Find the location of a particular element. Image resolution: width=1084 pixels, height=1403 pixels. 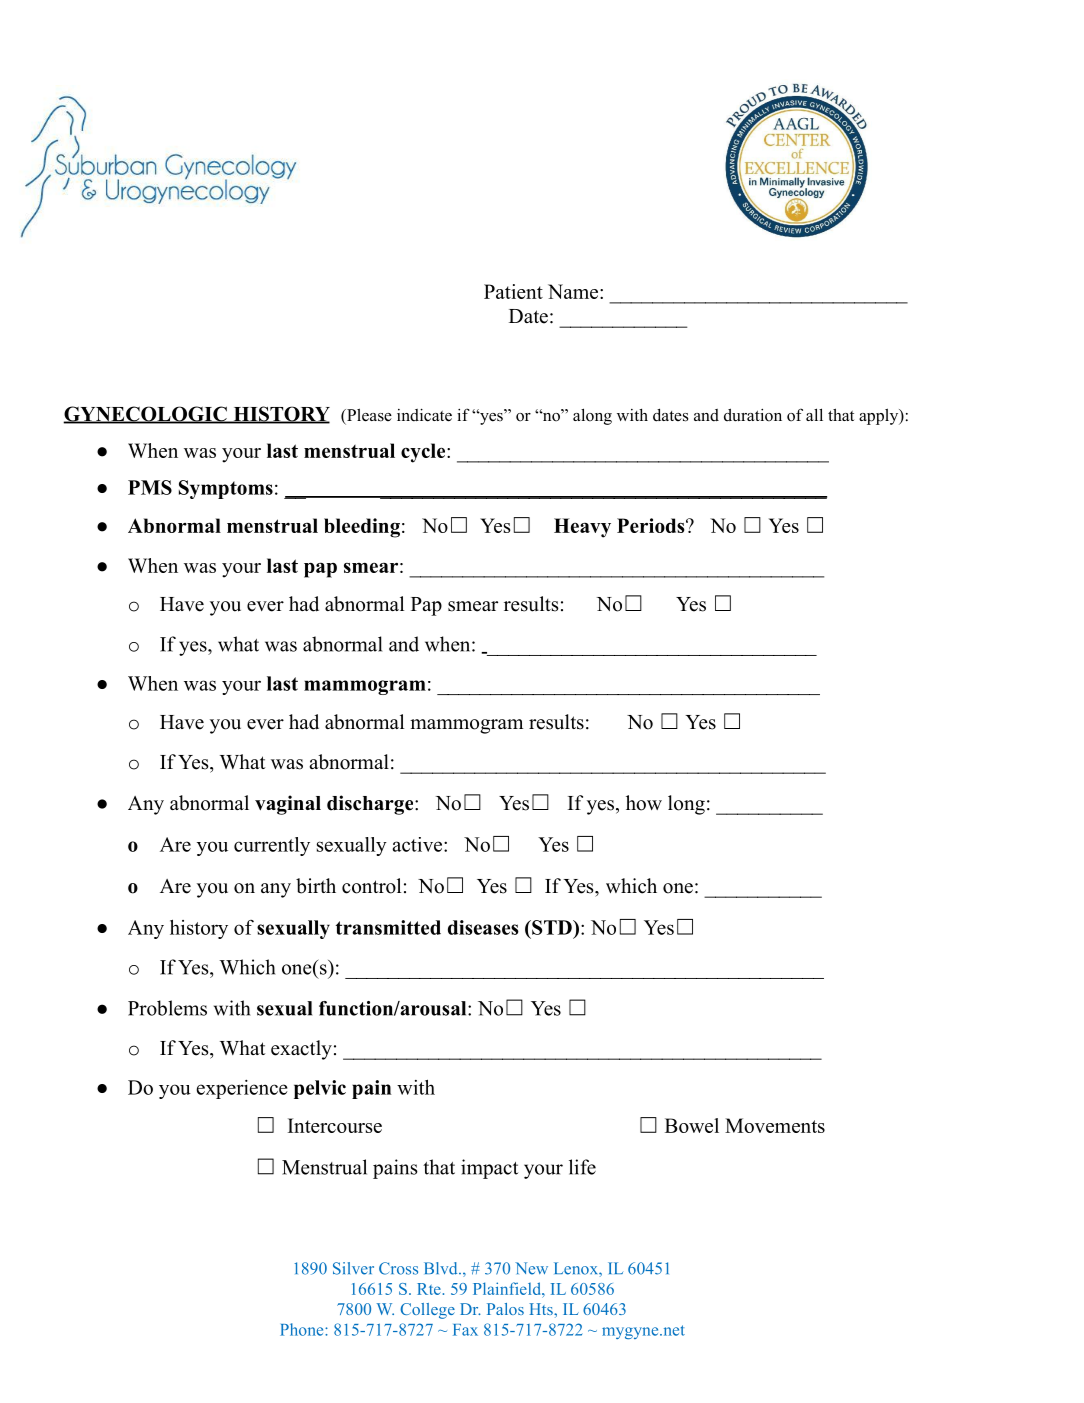

Phone is located at coordinates (303, 1329).
